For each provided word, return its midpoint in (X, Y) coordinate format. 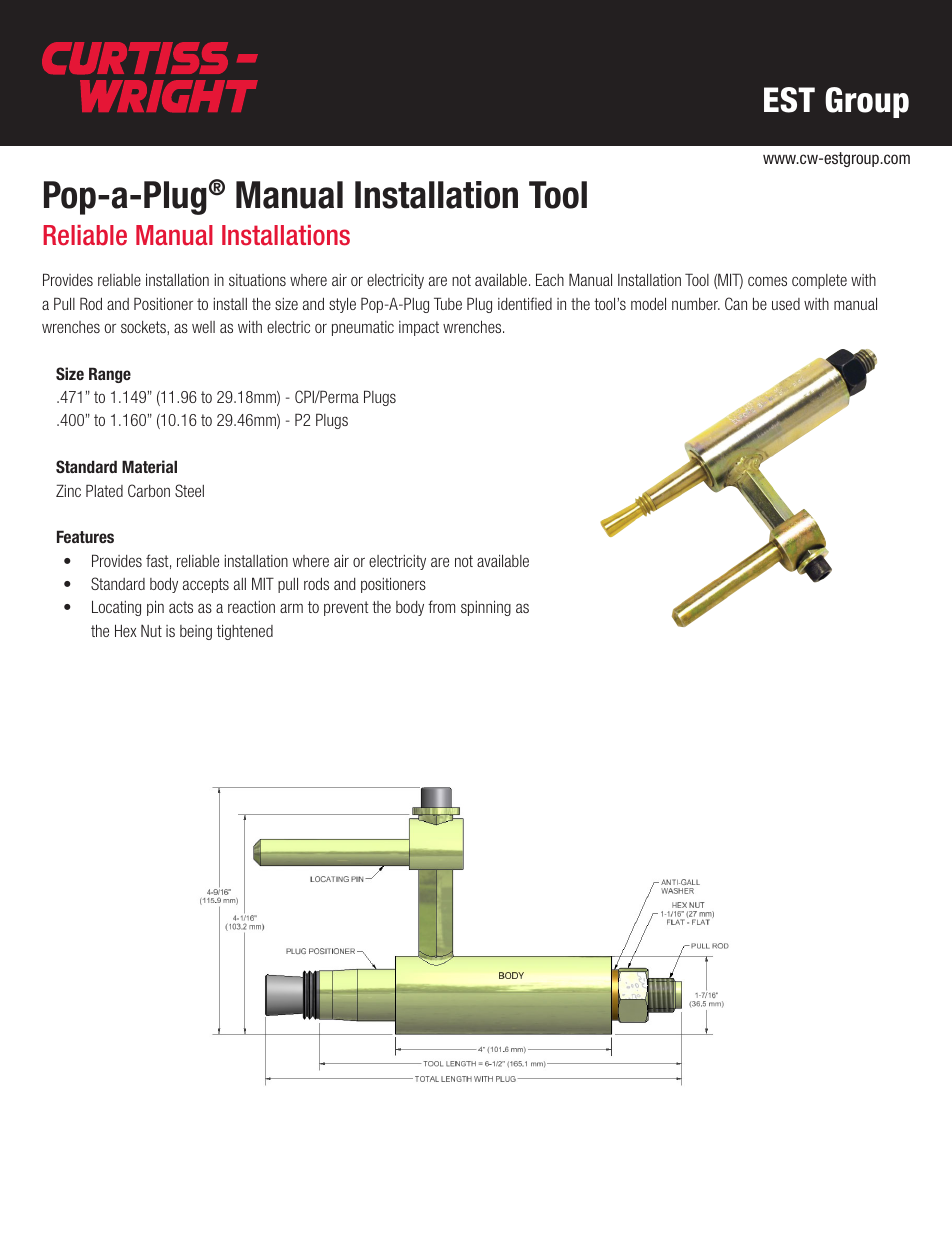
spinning (486, 608)
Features (85, 536)
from (441, 606)
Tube (448, 303)
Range (110, 375)
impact (419, 328)
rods (316, 583)
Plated (104, 490)
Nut (151, 630)
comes (767, 281)
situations (257, 280)
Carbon (149, 490)
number (696, 304)
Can (736, 303)
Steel (189, 490)
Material (149, 466)
